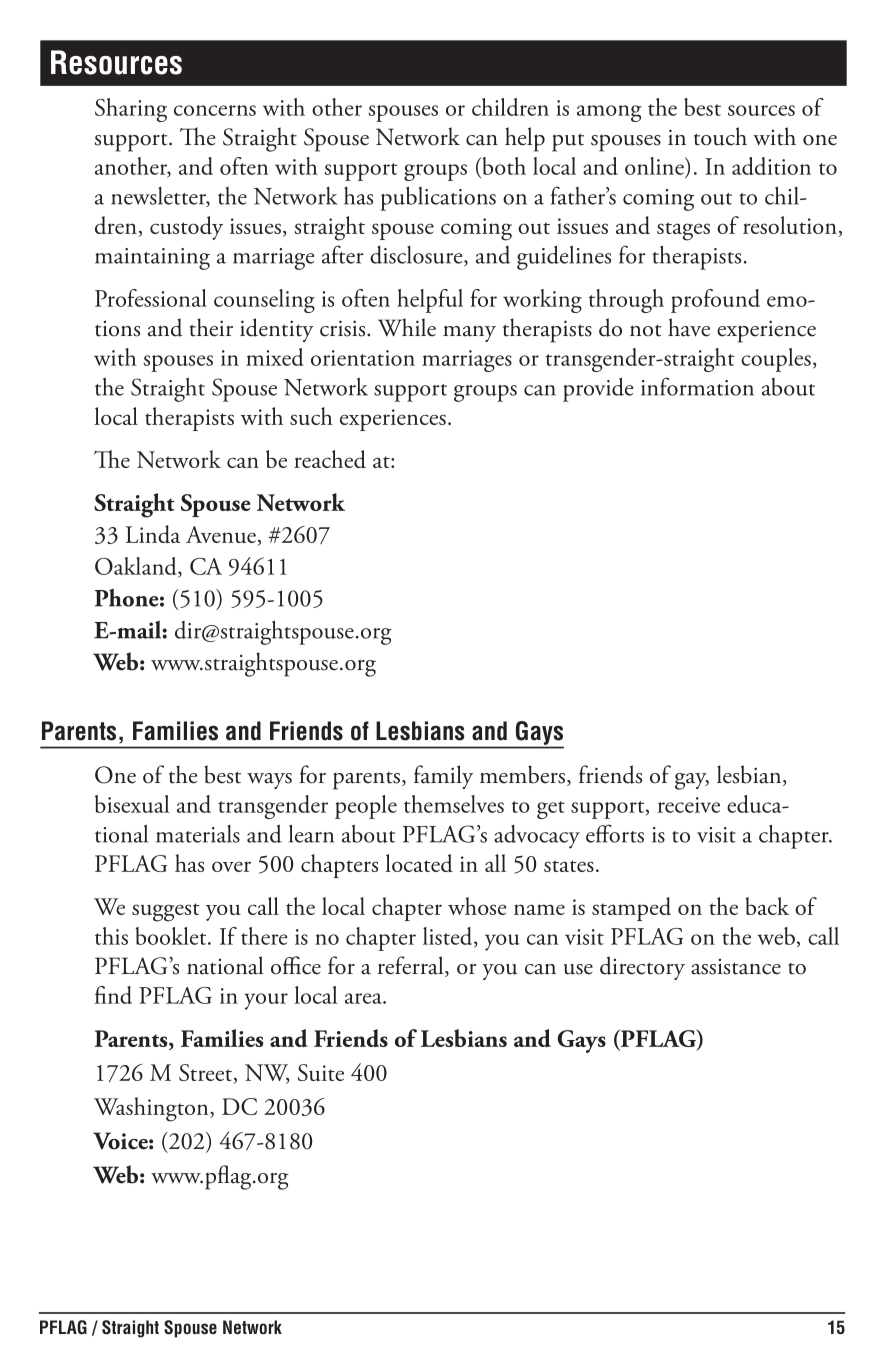 This screenshot has height=1372, width=887. I want to click on receive, so click(689, 805).
